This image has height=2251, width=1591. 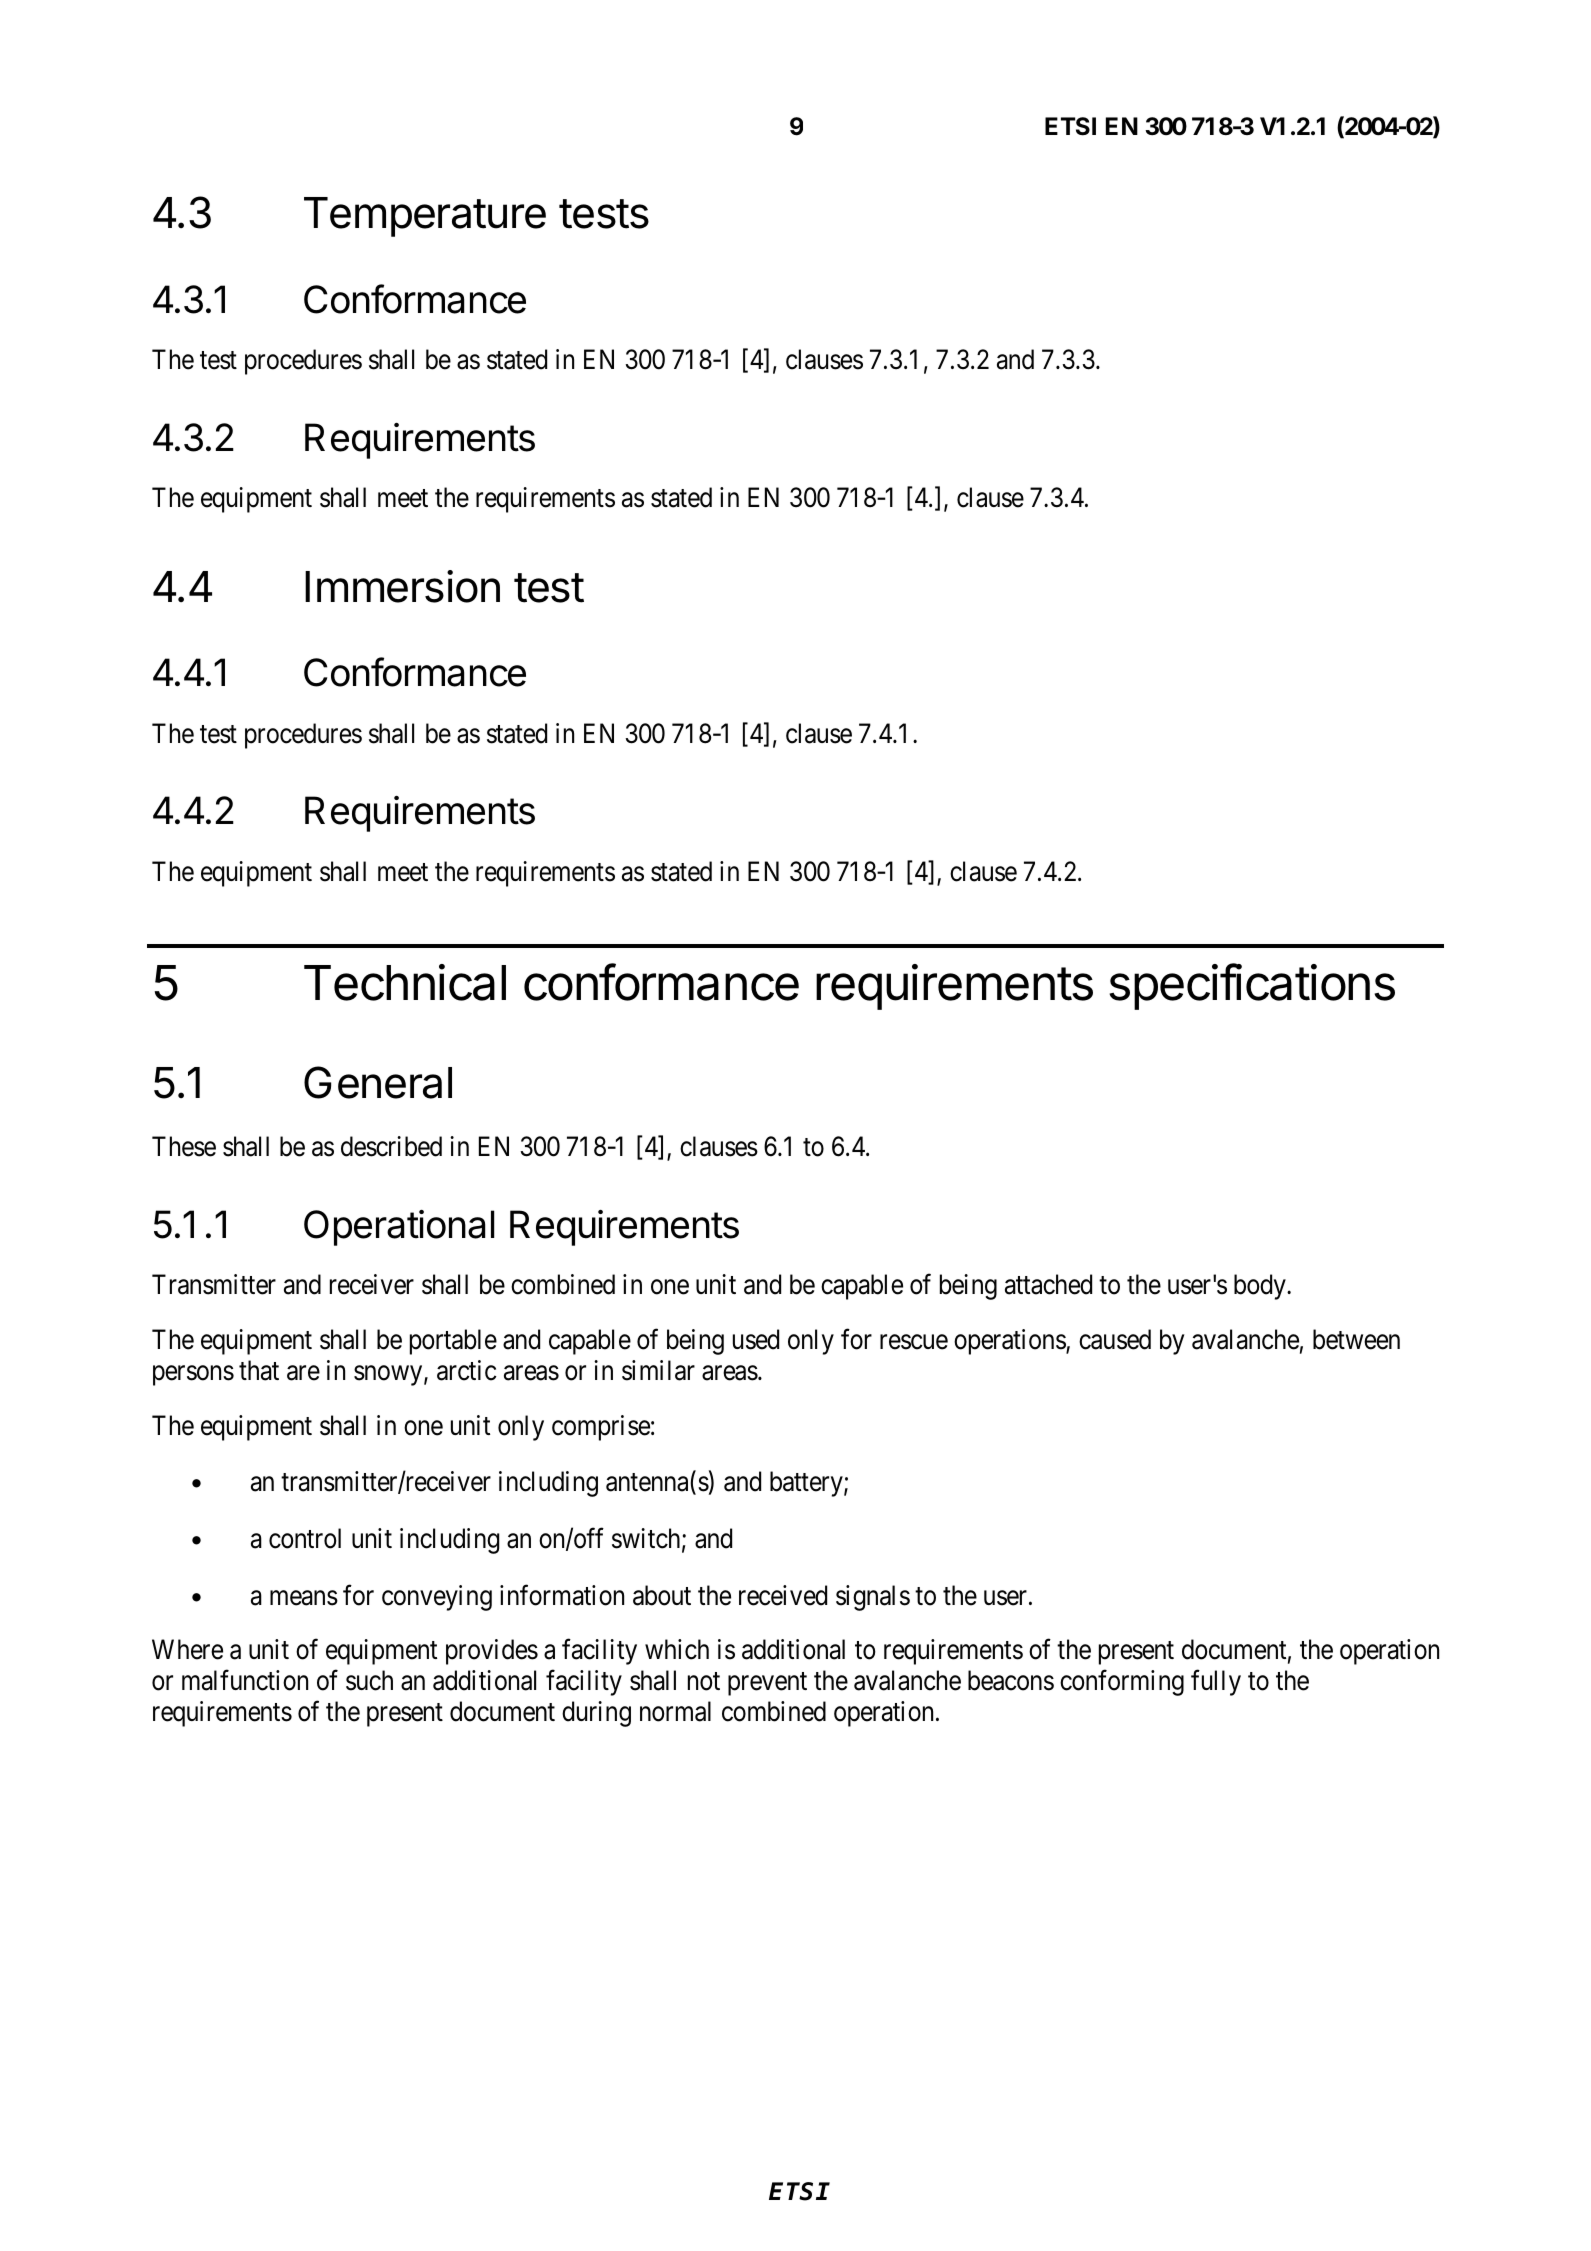 I want to click on body, so click(x=1261, y=1287).
